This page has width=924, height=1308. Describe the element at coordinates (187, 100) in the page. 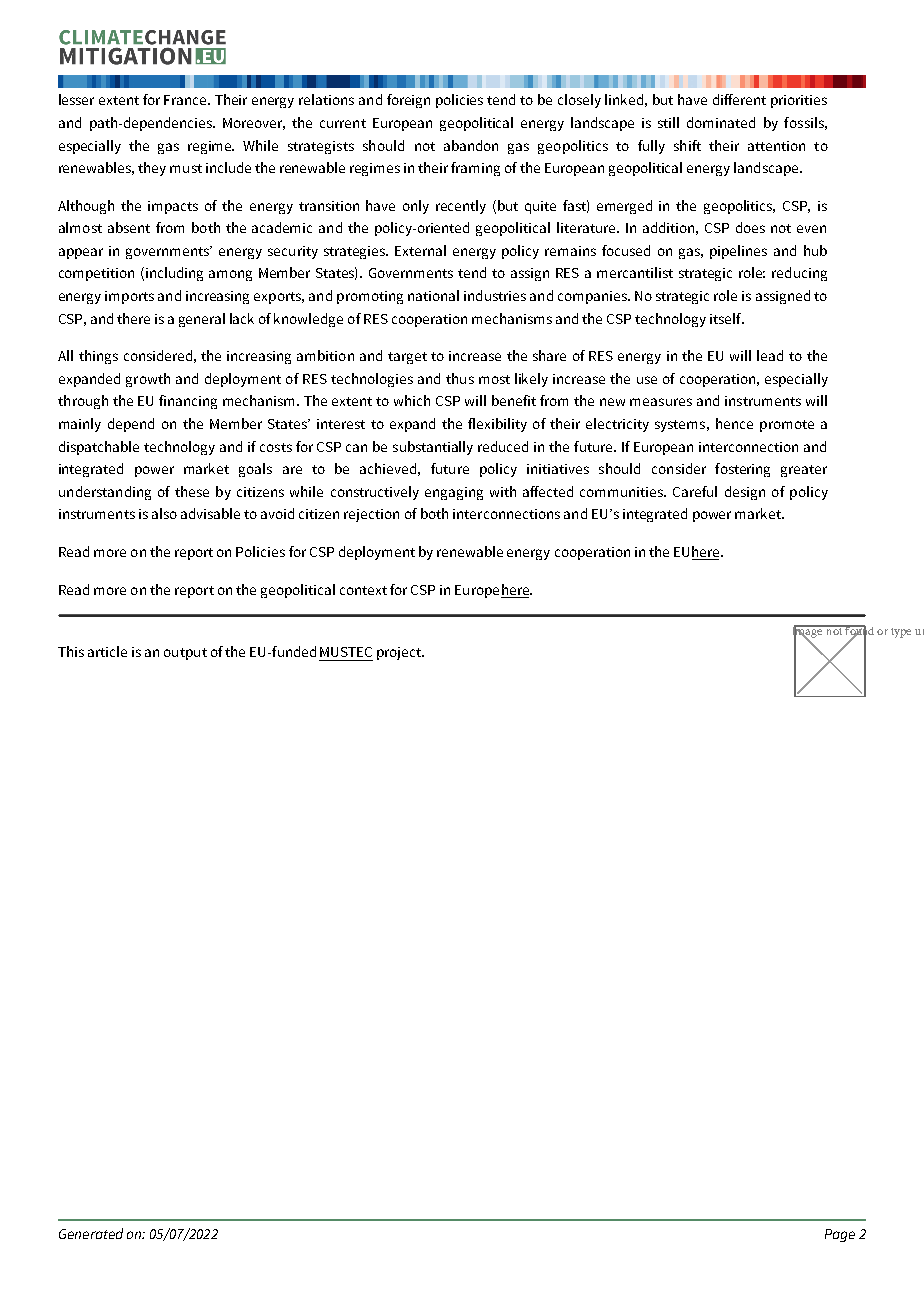

I see `France` at that location.
